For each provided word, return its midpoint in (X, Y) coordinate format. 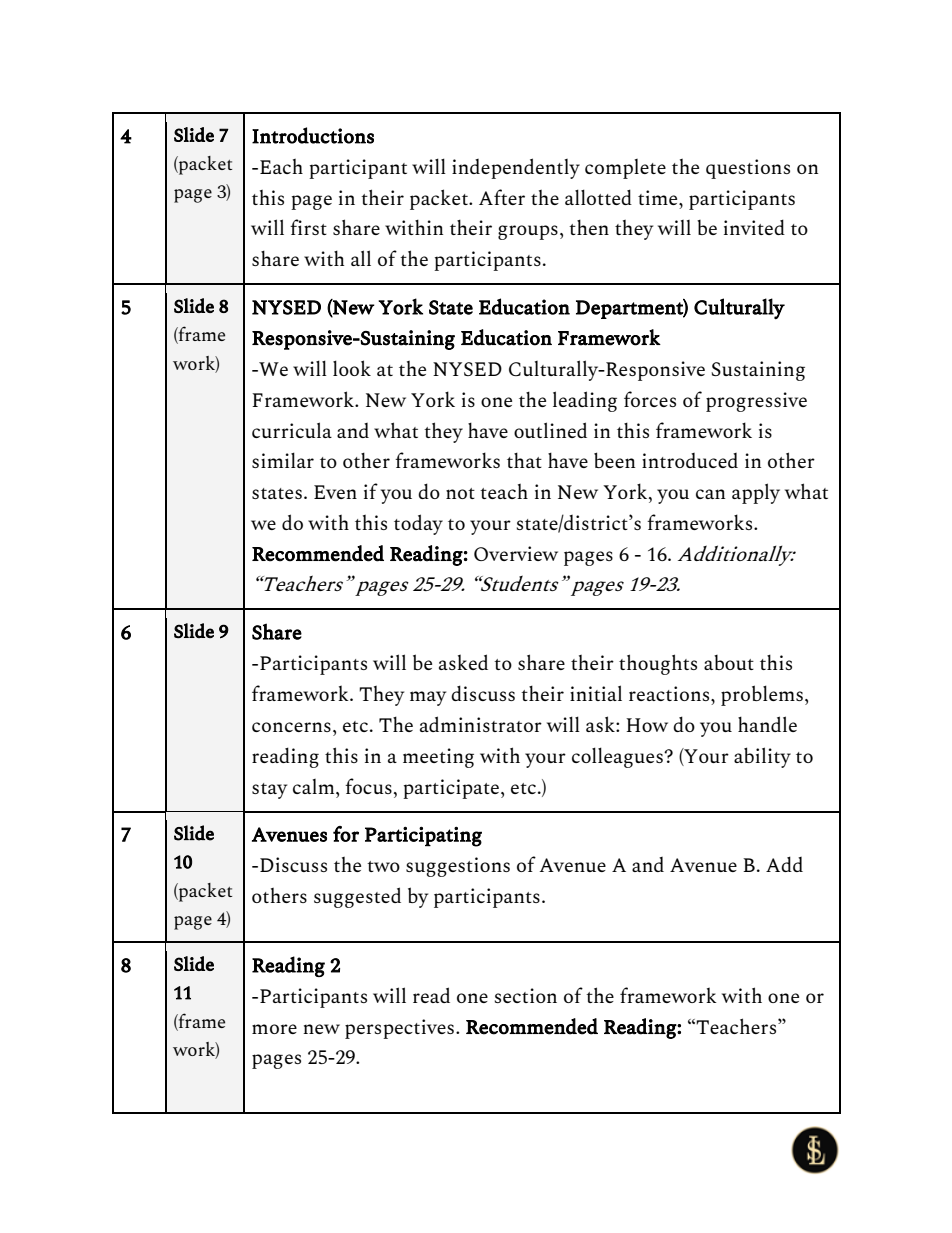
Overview (516, 553)
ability (762, 757)
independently (516, 168)
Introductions (313, 135)
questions (748, 169)
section (525, 995)
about (729, 662)
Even (335, 492)
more (274, 1029)
